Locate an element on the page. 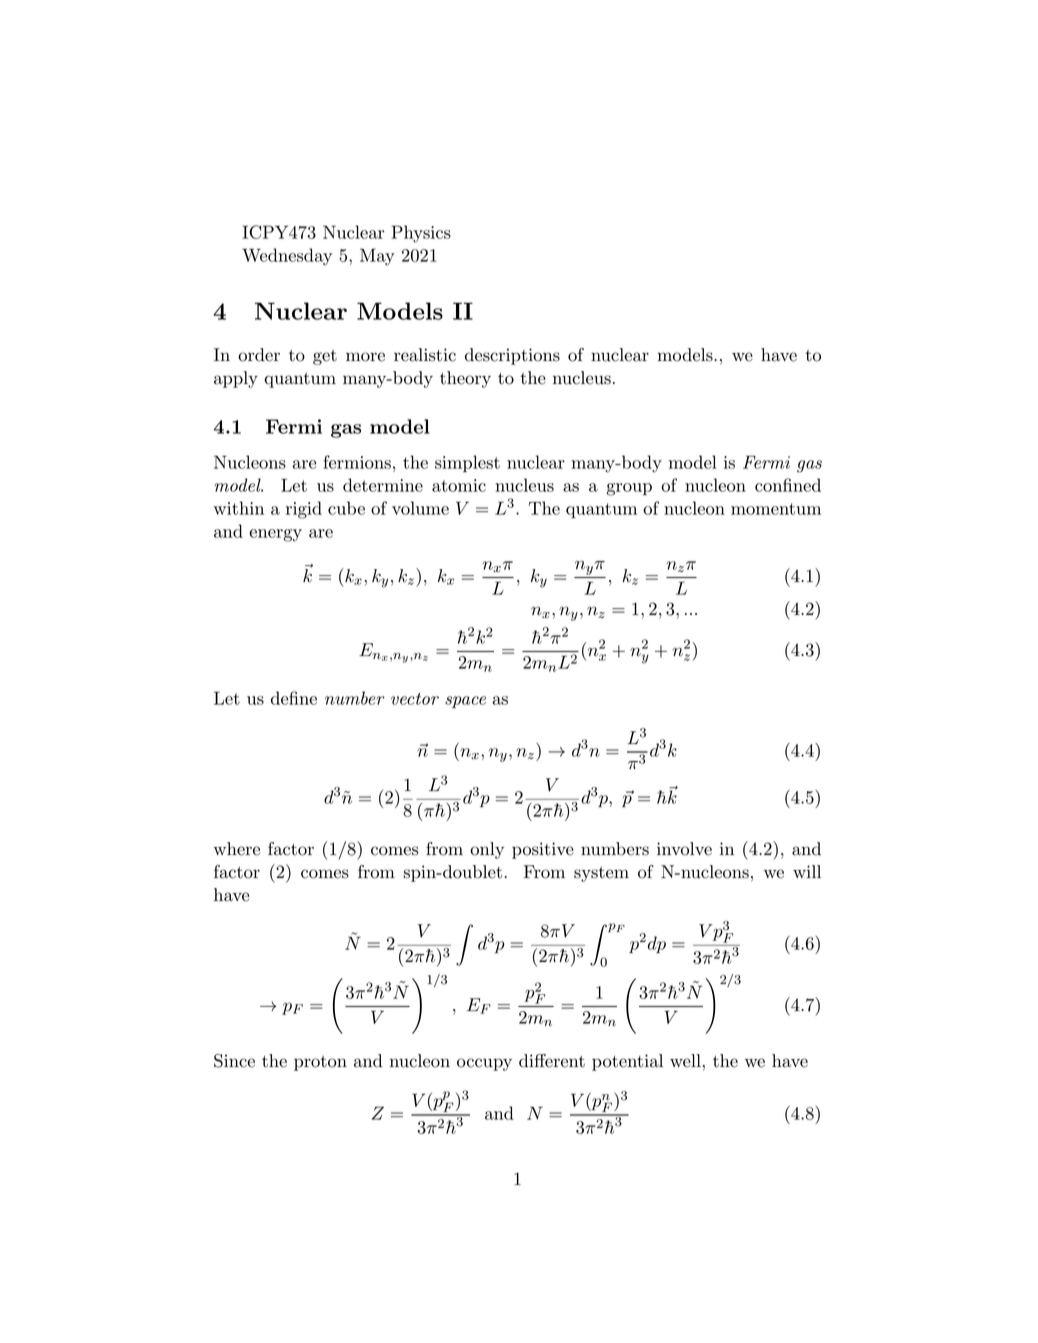 The height and width of the document is (1343, 1038). Wednesday is located at coordinates (287, 257).
